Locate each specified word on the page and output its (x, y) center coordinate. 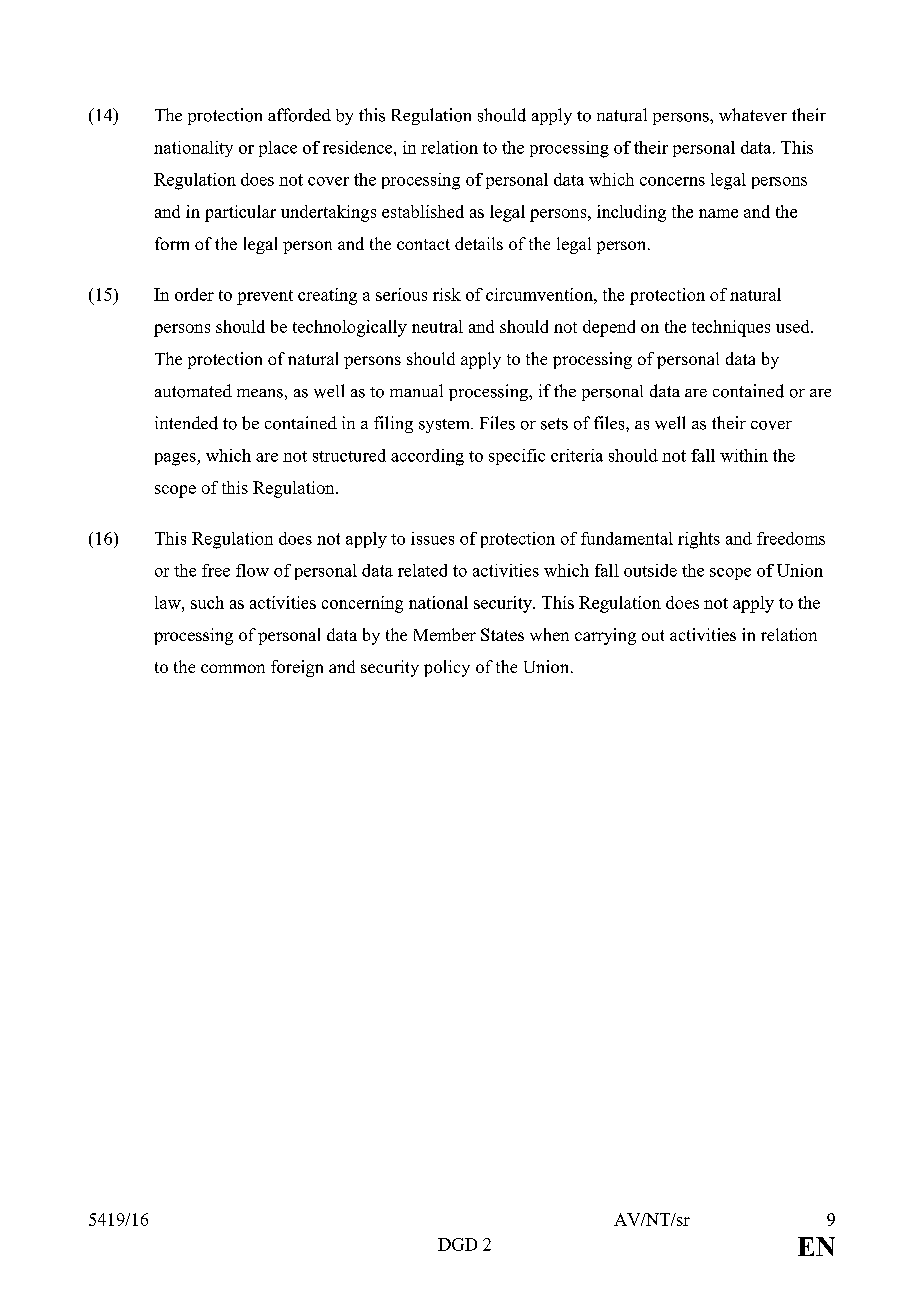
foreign (297, 668)
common (233, 668)
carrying (605, 636)
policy (447, 668)
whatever (753, 114)
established (423, 211)
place (278, 149)
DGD (457, 1244)
